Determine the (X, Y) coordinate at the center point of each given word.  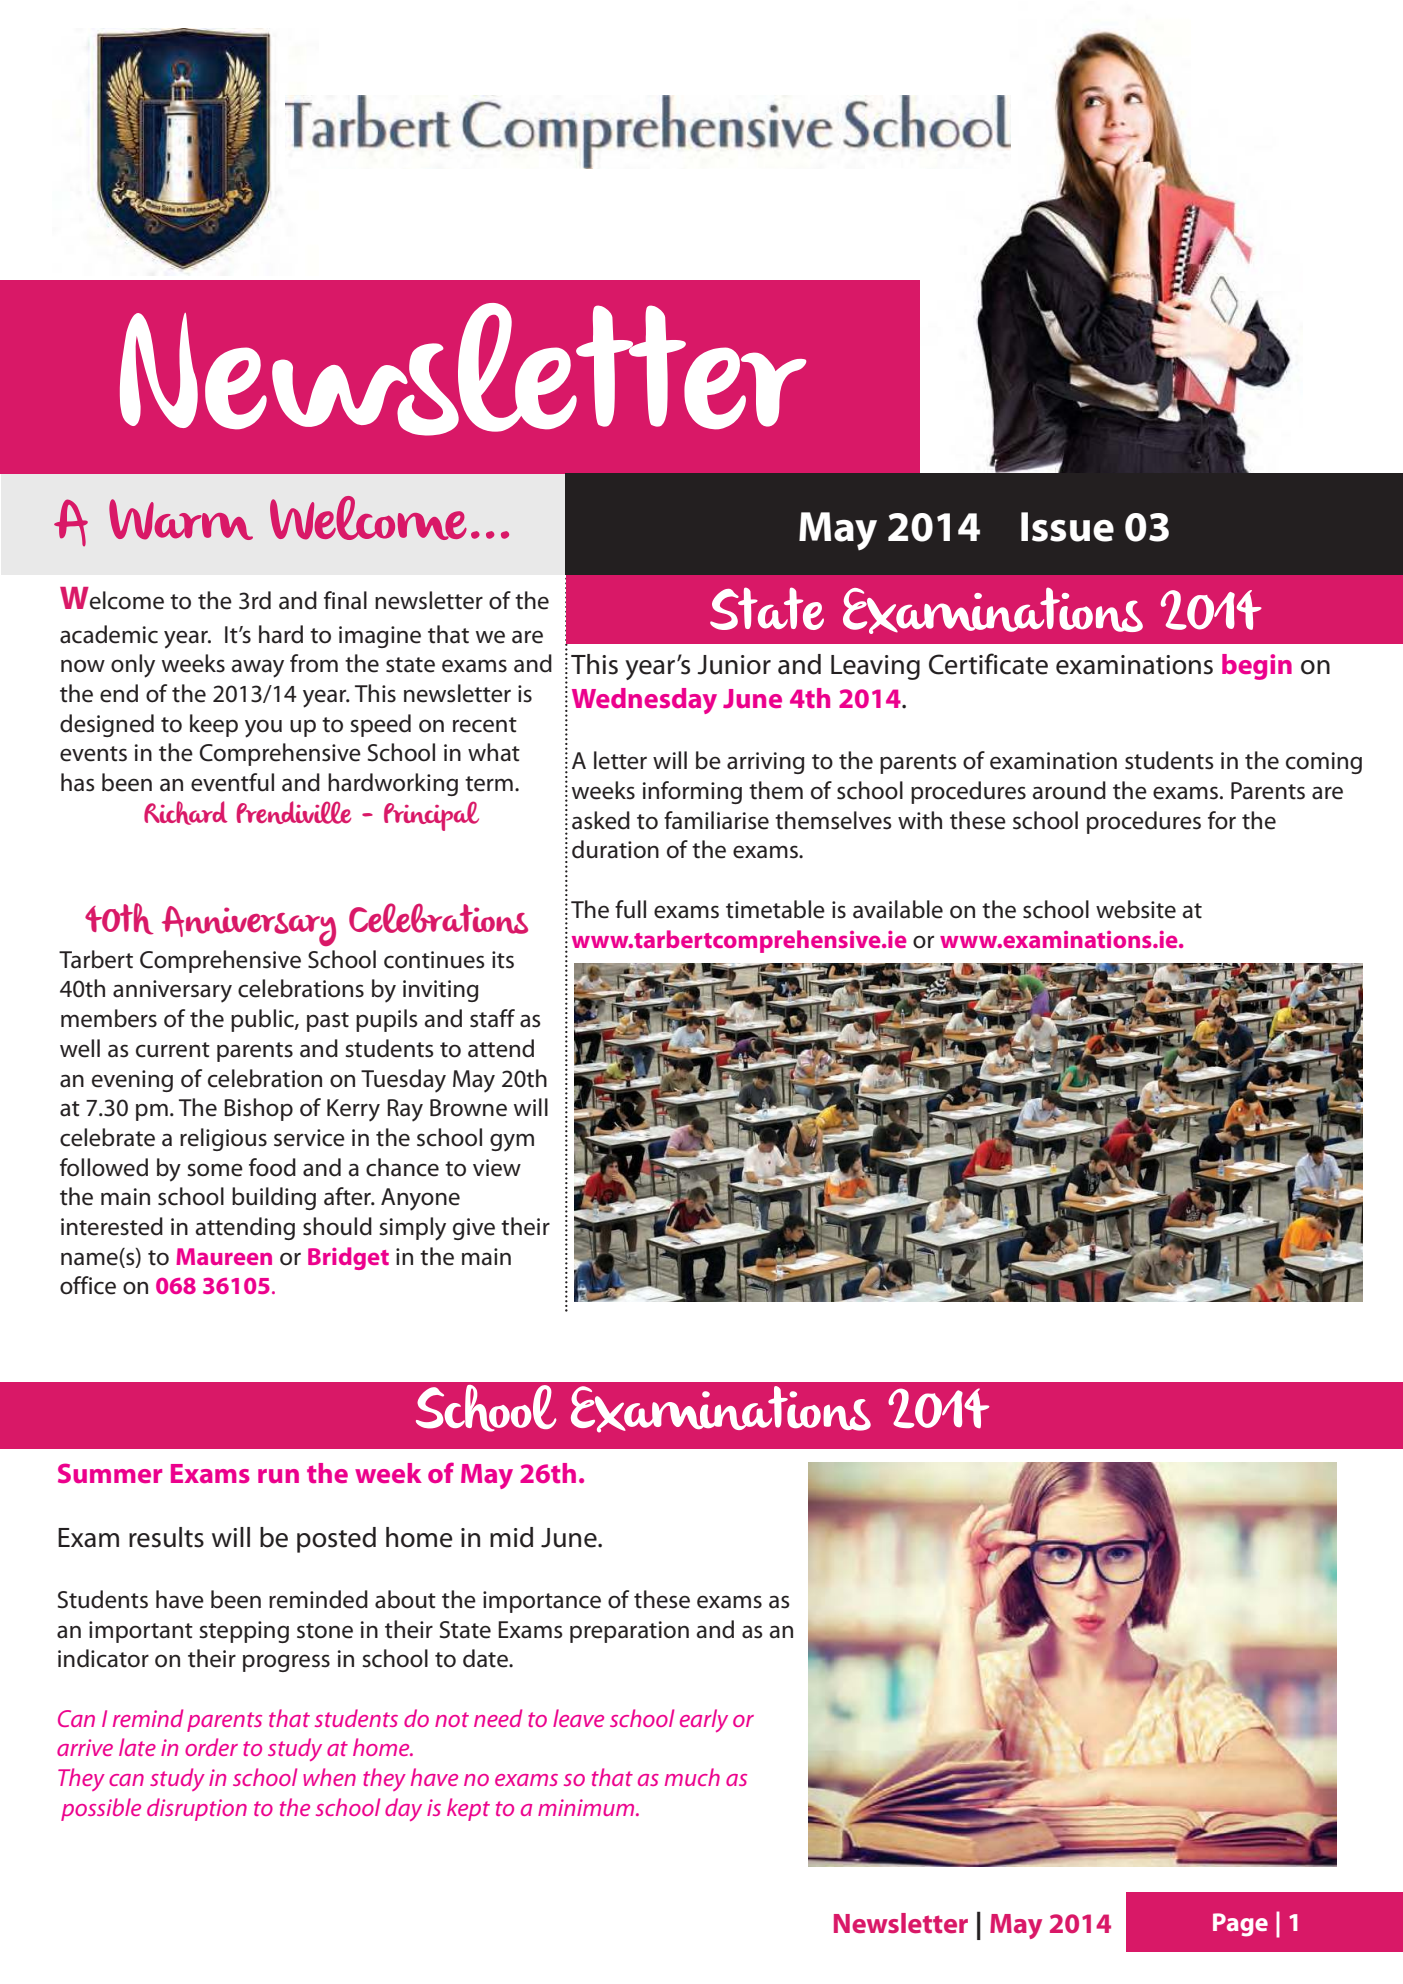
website (1136, 909)
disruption (197, 1809)
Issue (1067, 527)
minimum (587, 1807)
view (497, 1168)
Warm (181, 519)
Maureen (224, 1256)
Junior (734, 665)
